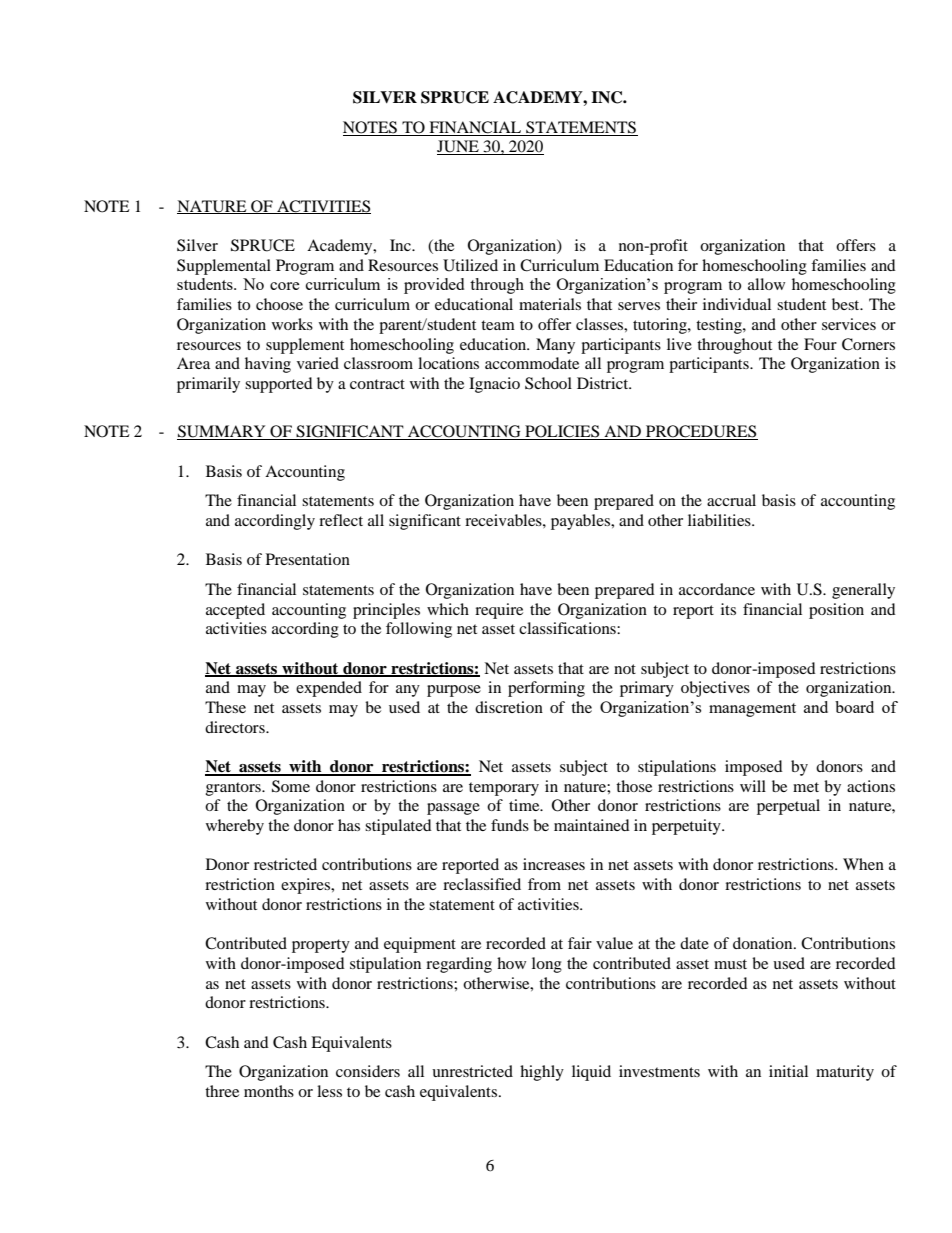 The image size is (952, 1233). I want to click on JUNE, so click(459, 147).
